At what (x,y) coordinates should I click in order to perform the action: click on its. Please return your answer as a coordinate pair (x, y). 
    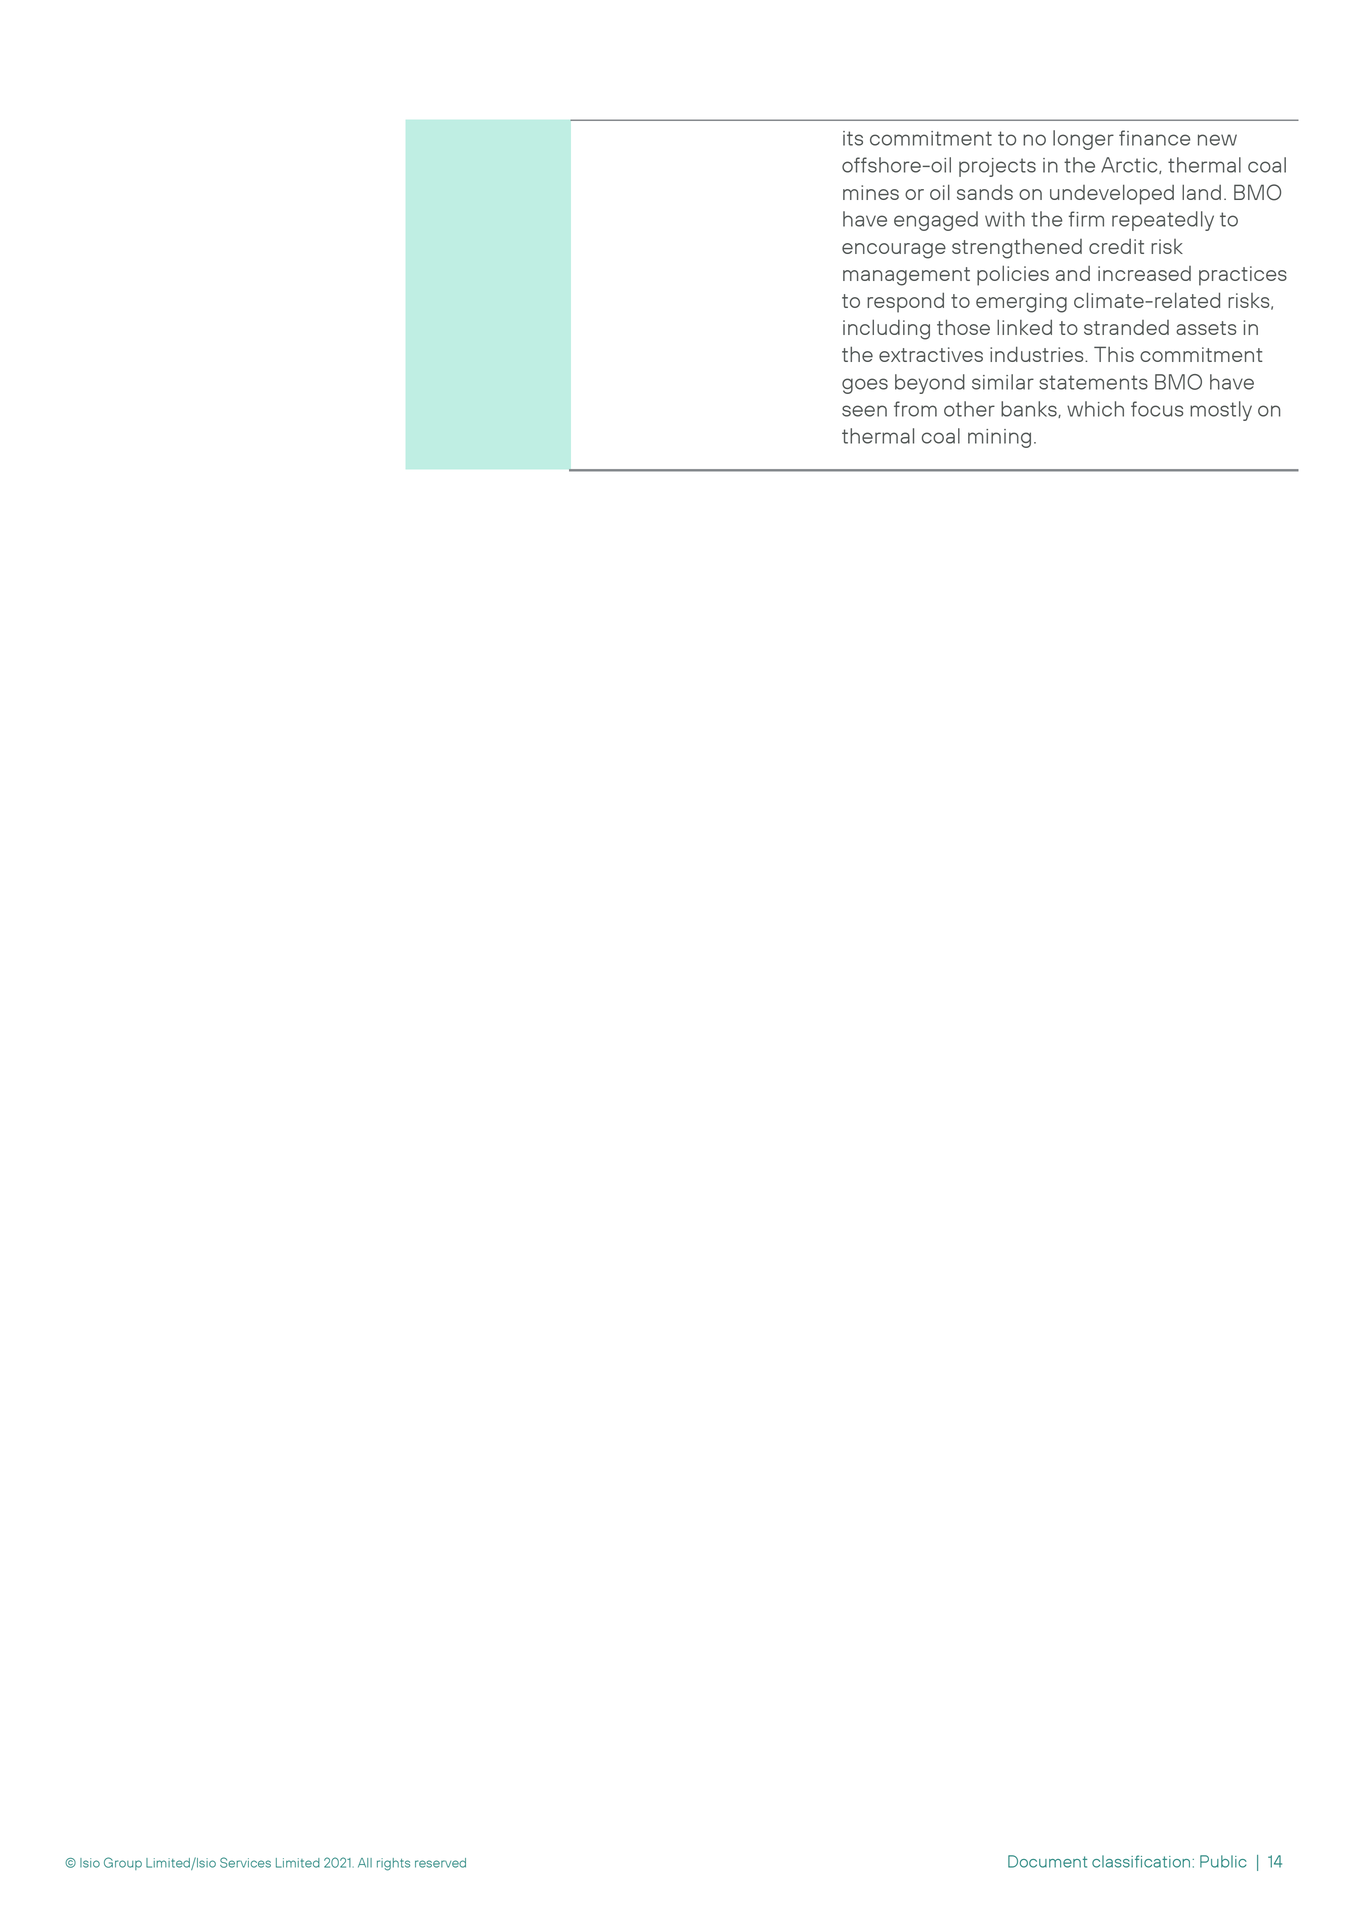
    Looking at the image, I should click on (853, 138).
